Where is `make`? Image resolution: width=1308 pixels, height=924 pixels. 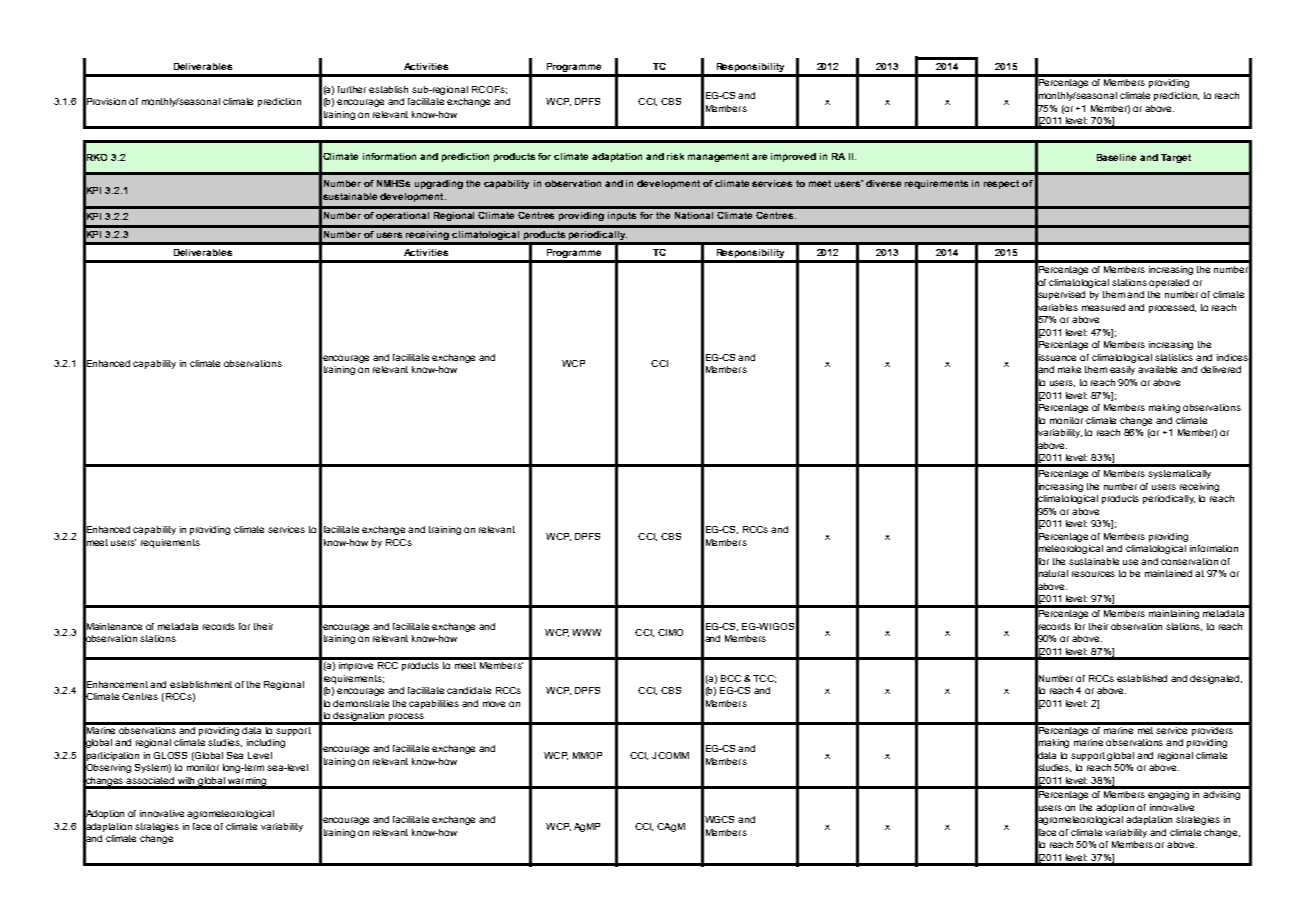 make is located at coordinates (1069, 369).
